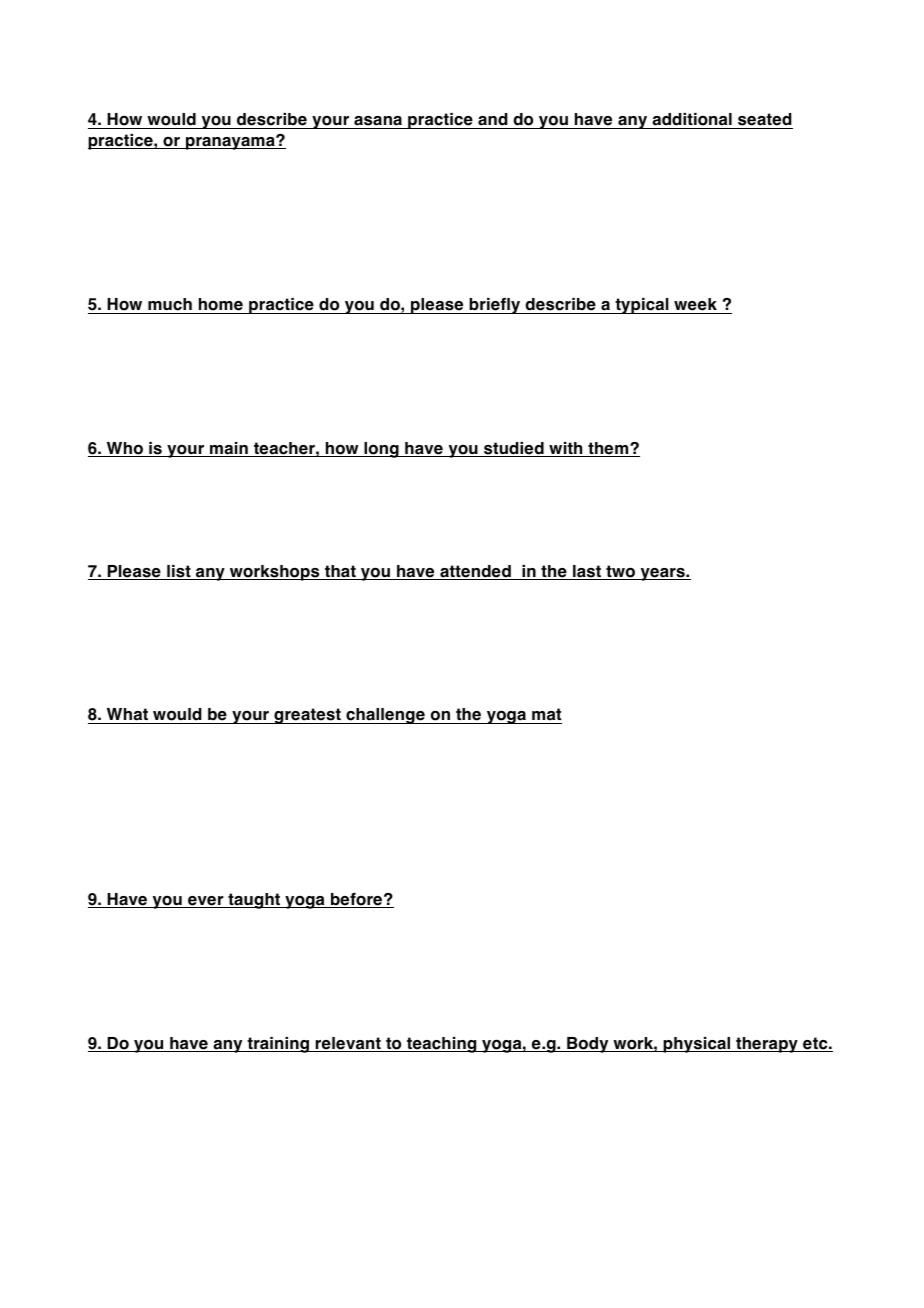  What do you see at coordinates (475, 572) in the page?
I see `attended` at bounding box center [475, 572].
